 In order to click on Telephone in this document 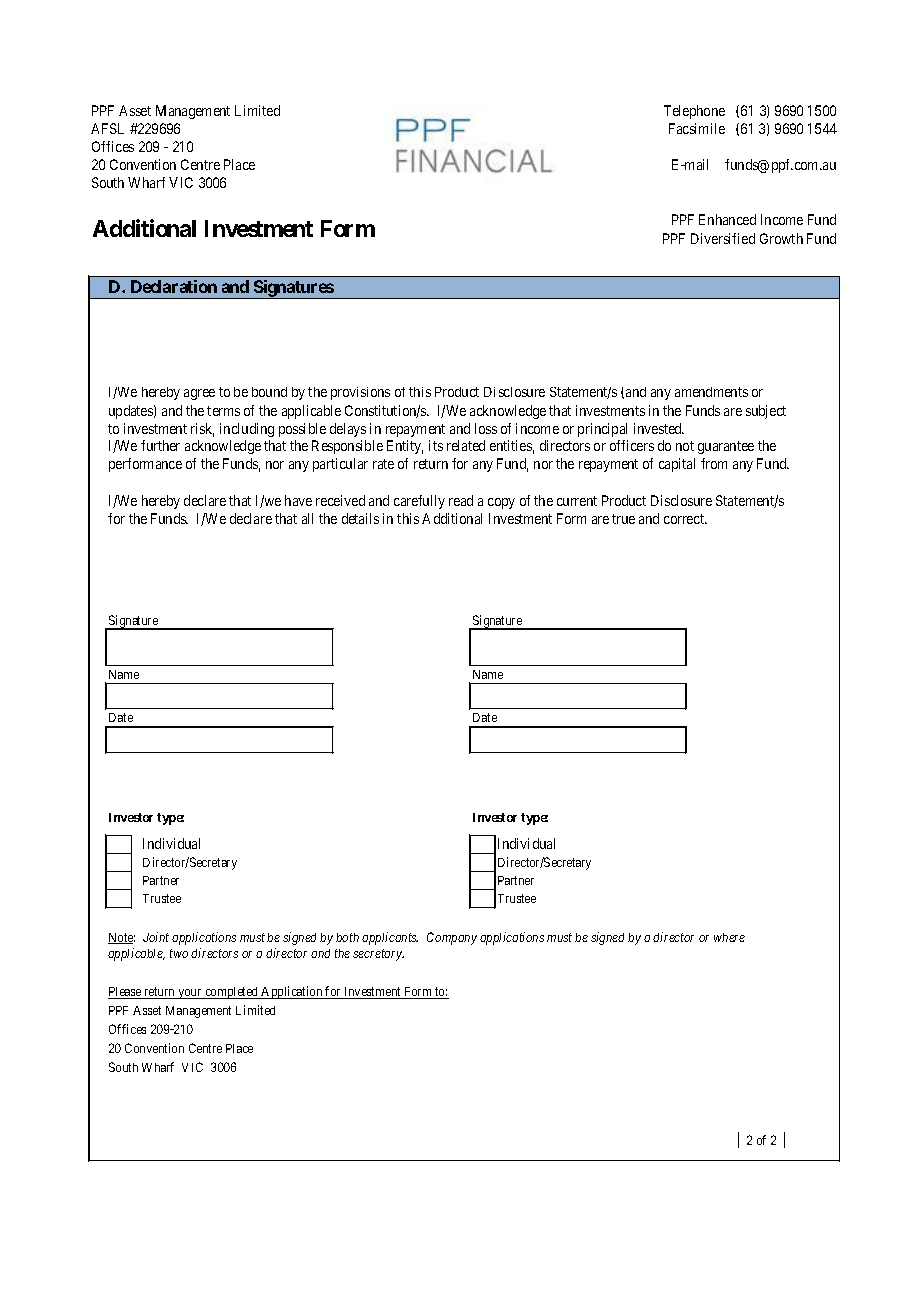, I will do `click(694, 112)`.
